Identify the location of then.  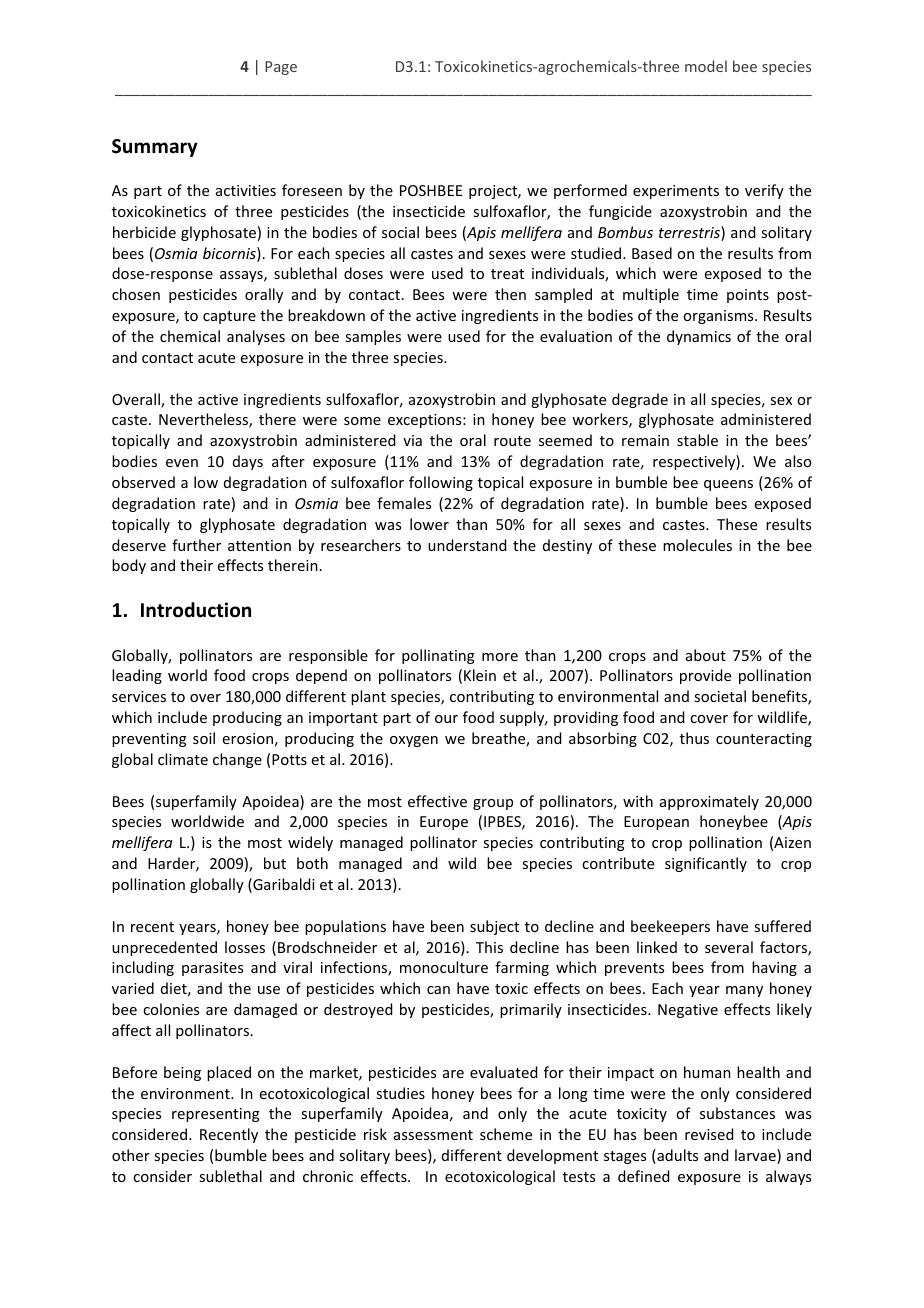
(510, 294).
